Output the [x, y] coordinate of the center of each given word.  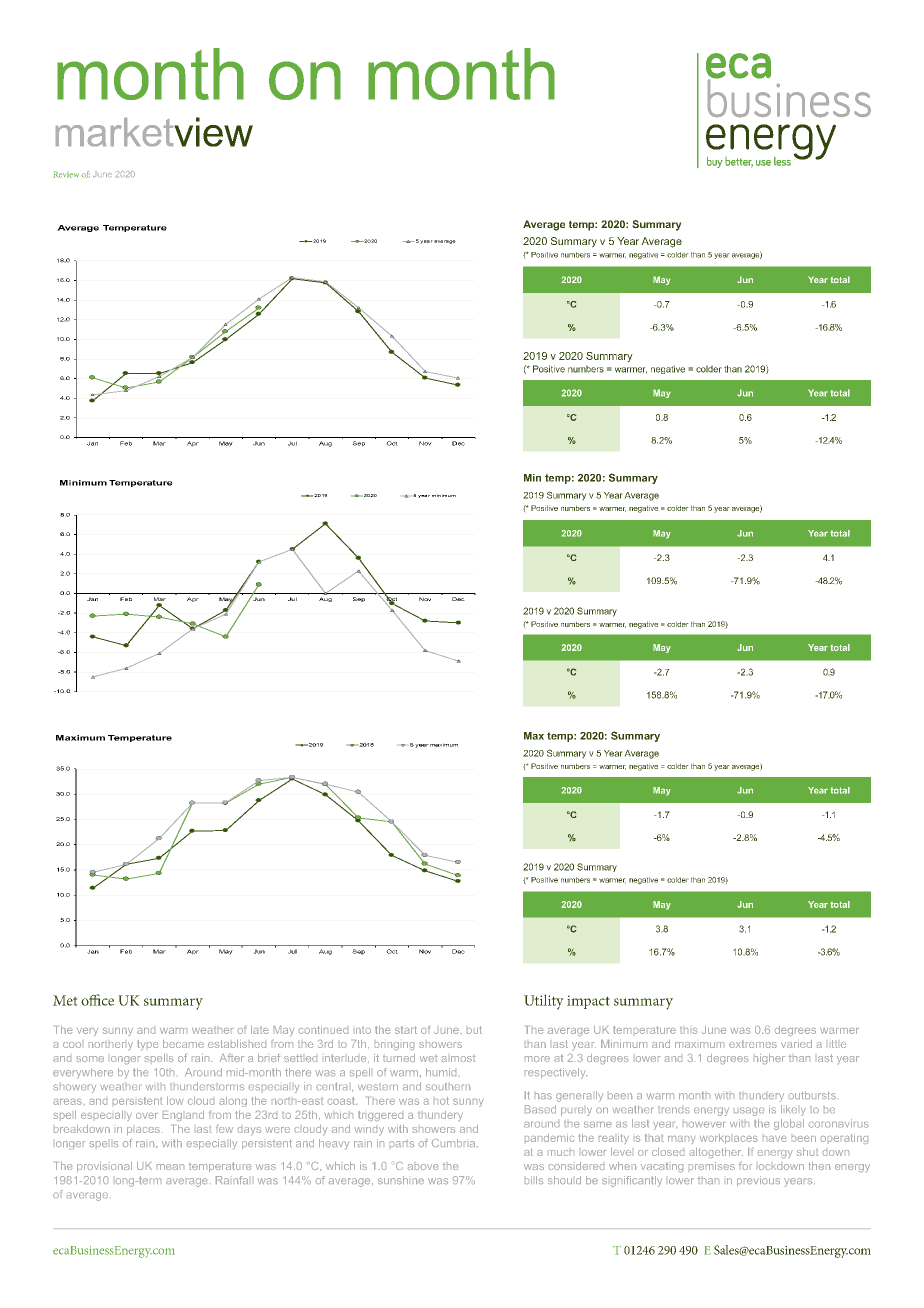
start [406, 1030]
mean [170, 1167]
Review [66, 174]
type [147, 1045]
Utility [544, 1002]
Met [65, 1000]
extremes [753, 1044]
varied [796, 1044]
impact [588, 1002]
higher [769, 1059]
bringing [394, 1046]
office [97, 1000]
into [363, 1030]
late [259, 1030]
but [474, 1030]
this [688, 1030]
